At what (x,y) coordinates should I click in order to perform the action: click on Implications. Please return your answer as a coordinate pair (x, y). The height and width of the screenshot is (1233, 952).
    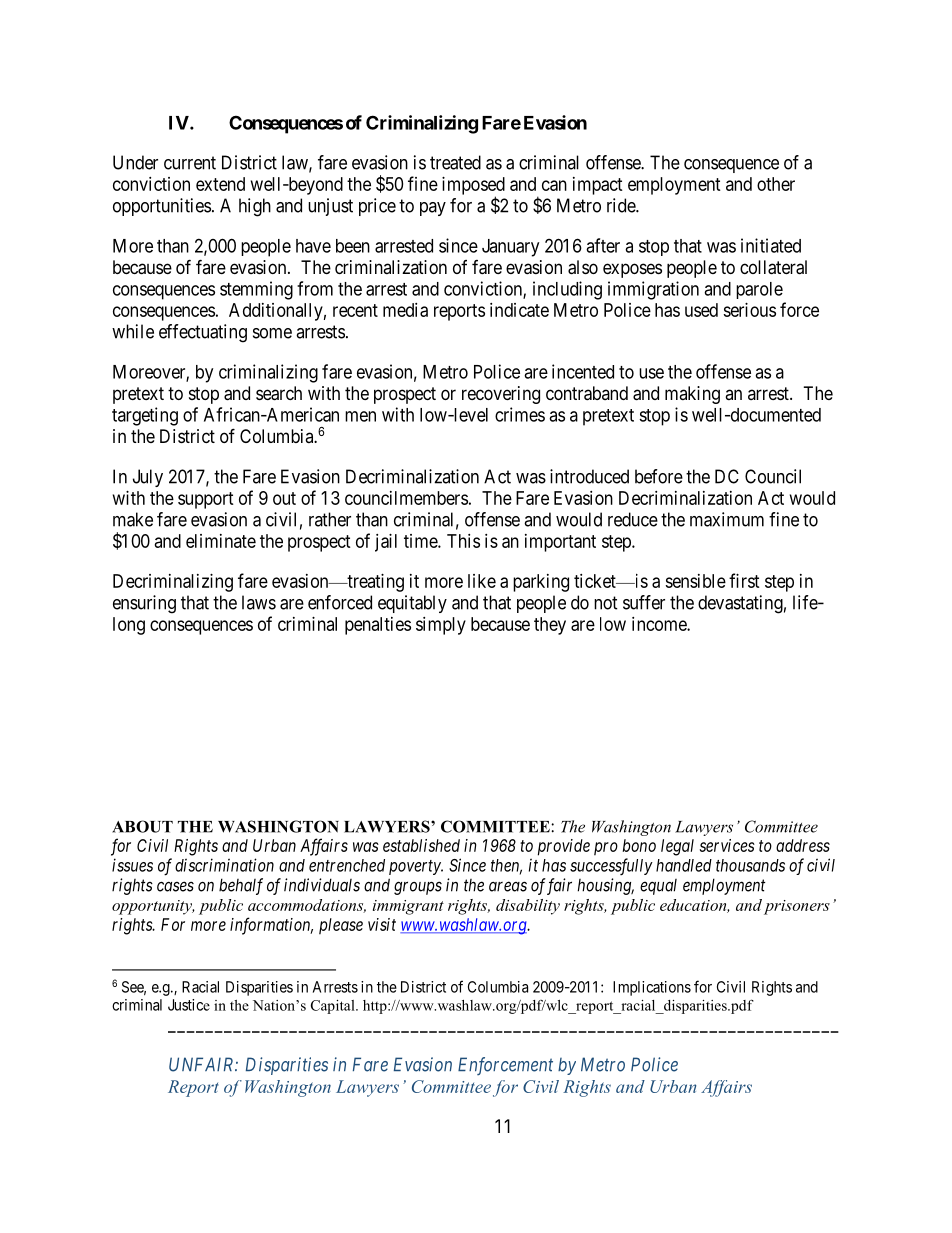
    Looking at the image, I should click on (652, 988).
